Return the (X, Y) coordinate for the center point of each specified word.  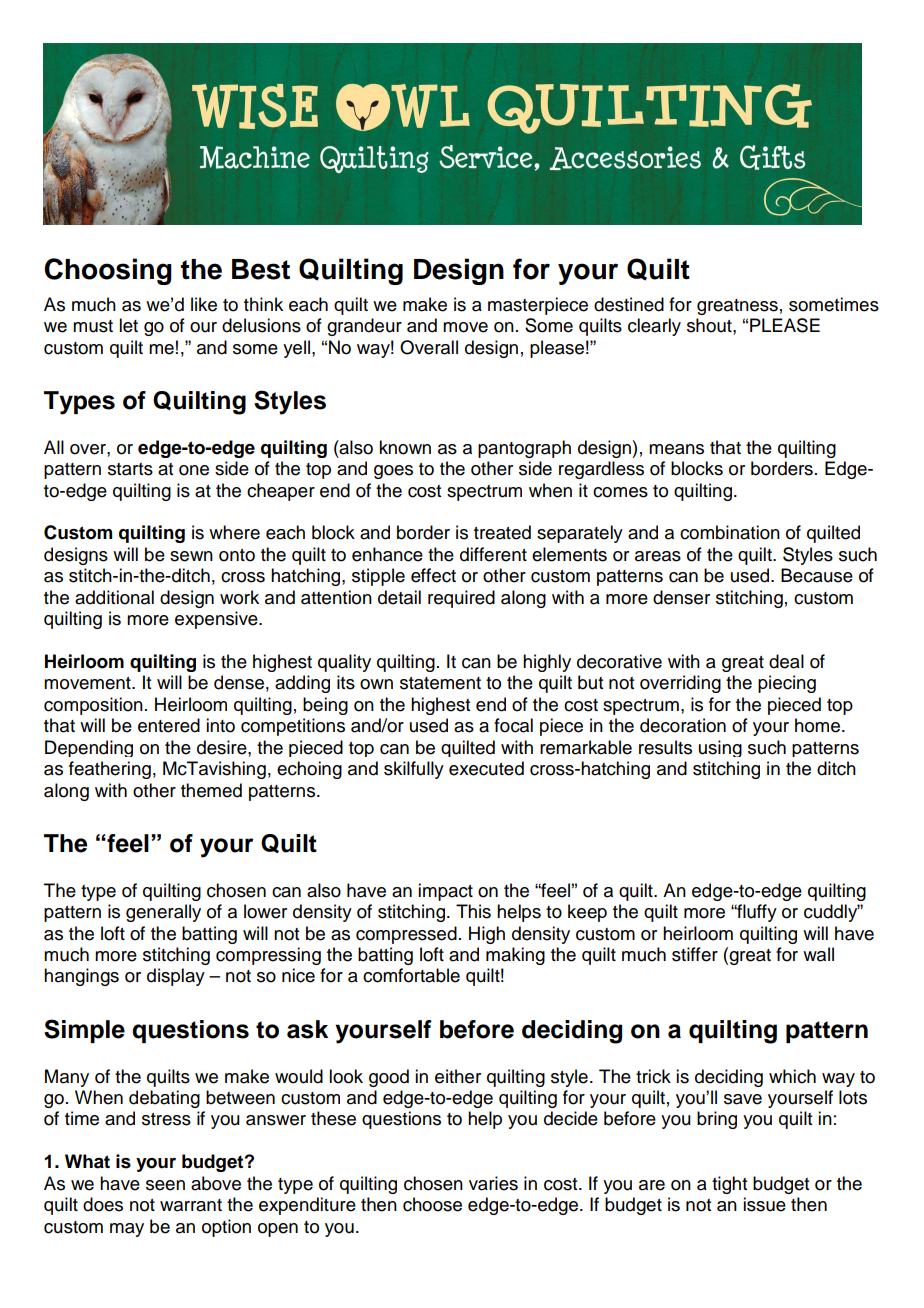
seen (165, 1185)
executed (486, 768)
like (204, 304)
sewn (191, 556)
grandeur (364, 327)
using (720, 748)
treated (502, 532)
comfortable (411, 975)
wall (818, 954)
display (176, 977)
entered (169, 725)
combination (730, 532)
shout (710, 325)
